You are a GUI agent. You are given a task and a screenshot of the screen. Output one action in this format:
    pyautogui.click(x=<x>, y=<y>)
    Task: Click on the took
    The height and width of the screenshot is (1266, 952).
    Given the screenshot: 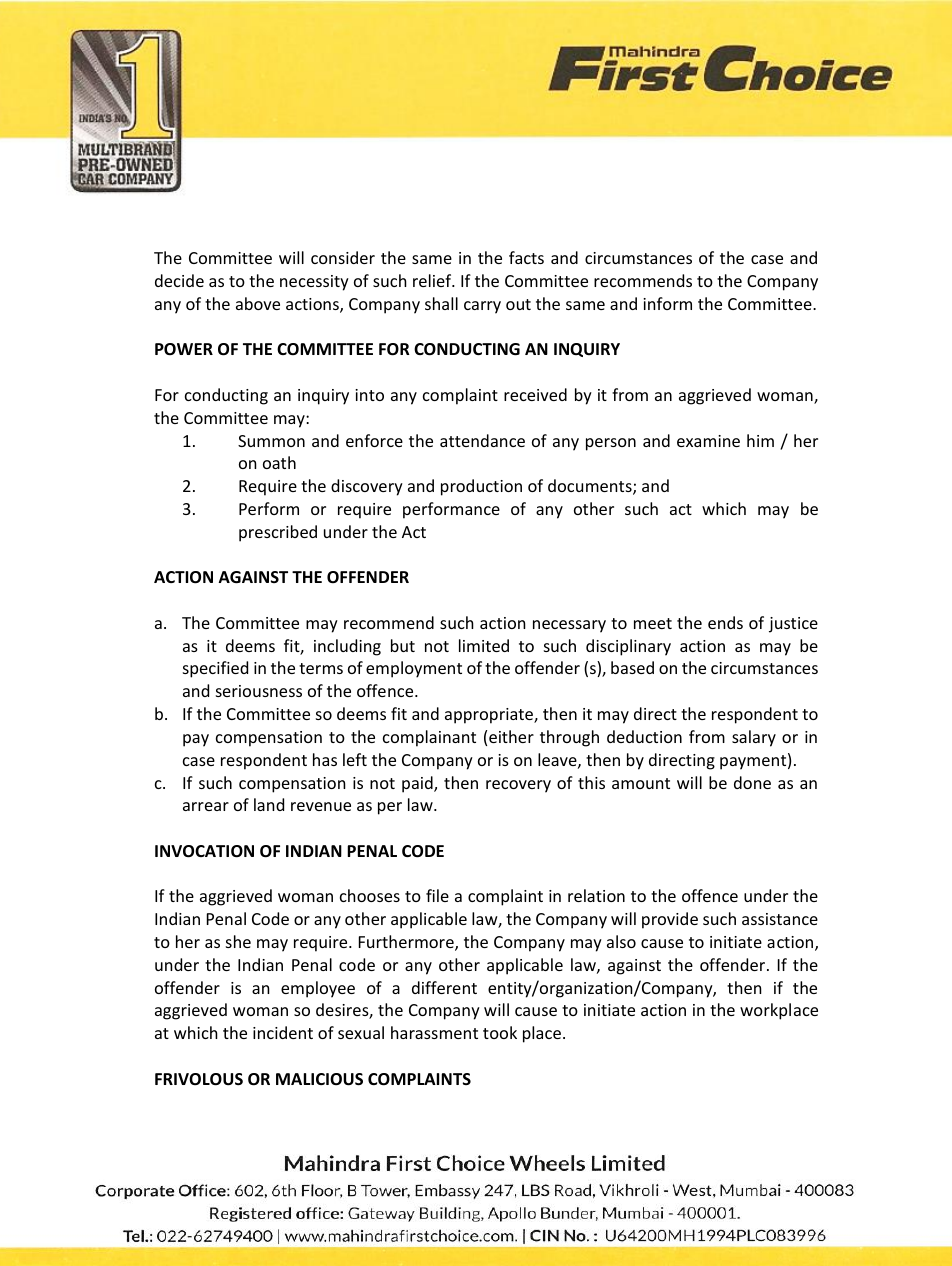 What is the action you would take?
    pyautogui.click(x=500, y=1032)
